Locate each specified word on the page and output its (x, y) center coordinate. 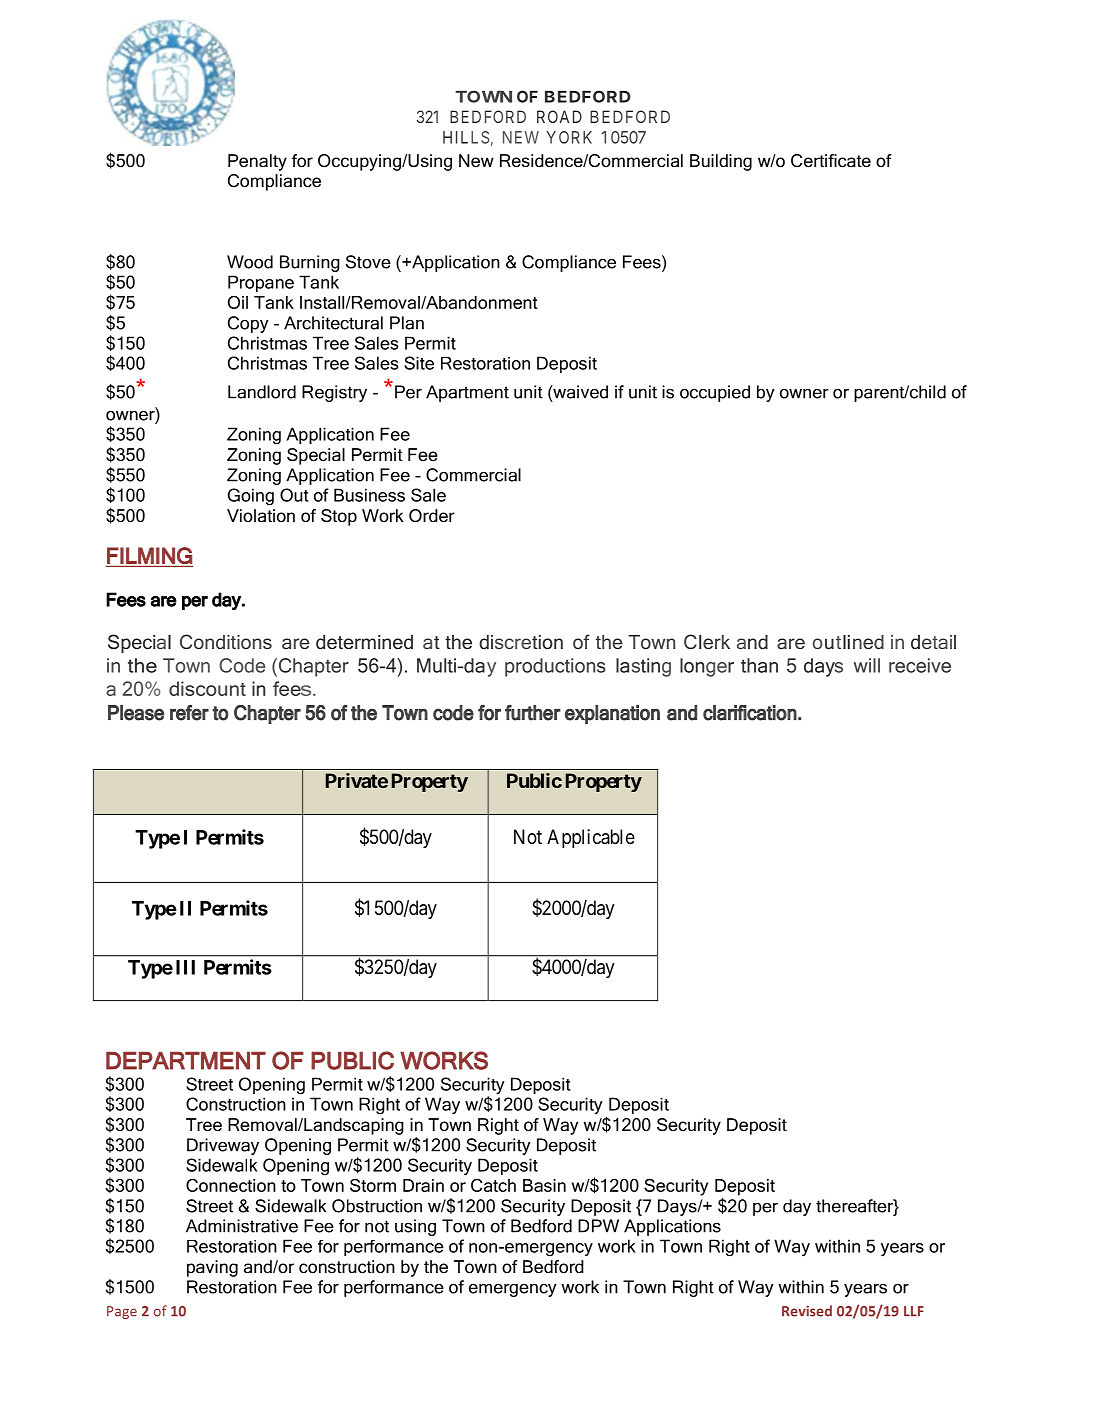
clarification (750, 713)
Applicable (591, 838)
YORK (569, 137)
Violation (261, 516)
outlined (848, 642)
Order (432, 516)
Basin (544, 1185)
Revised (807, 1311)
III (185, 967)
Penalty (257, 162)
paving (212, 1268)
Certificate (831, 161)
